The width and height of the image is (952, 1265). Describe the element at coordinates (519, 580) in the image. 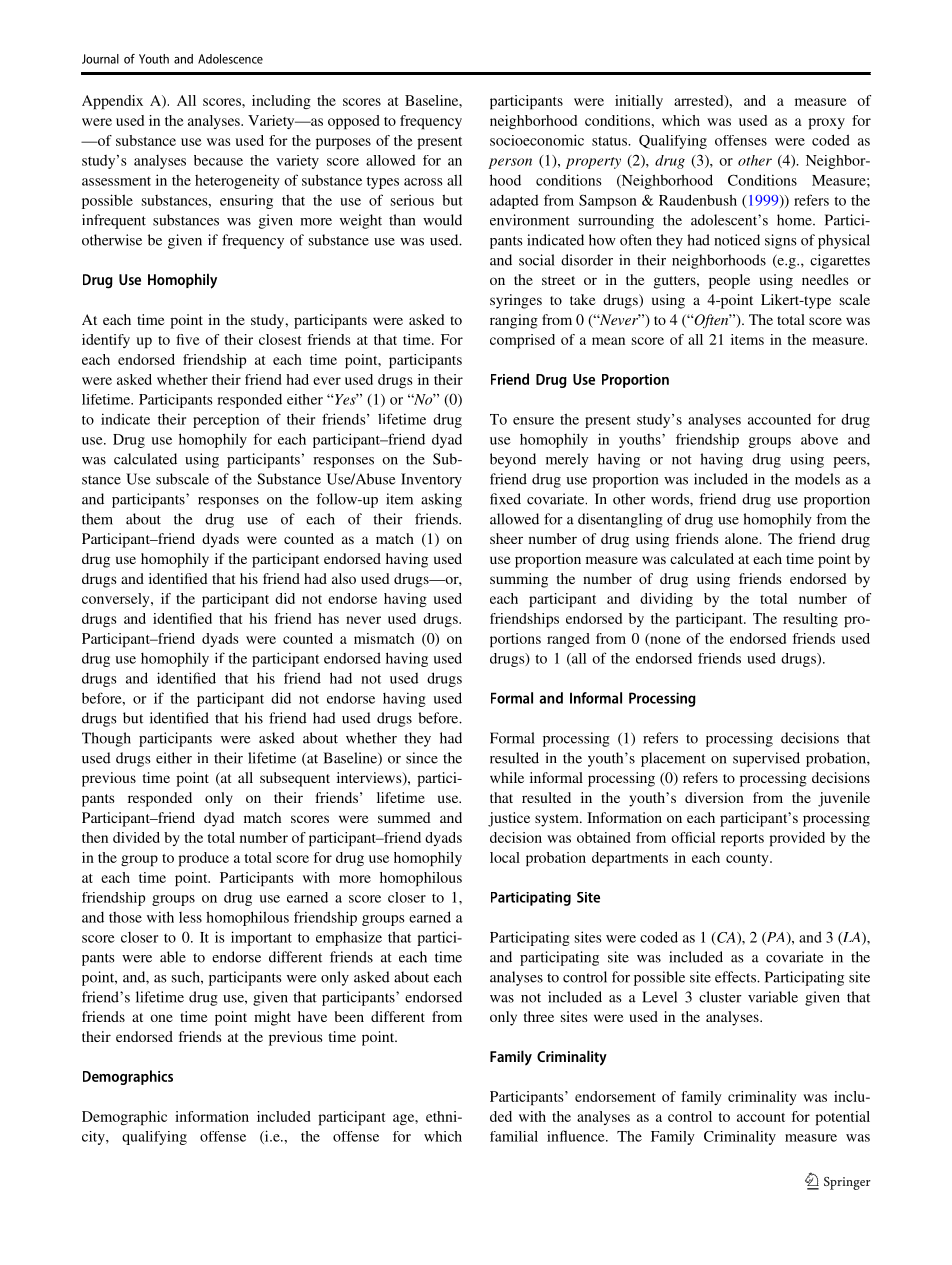

I see `summing` at that location.
